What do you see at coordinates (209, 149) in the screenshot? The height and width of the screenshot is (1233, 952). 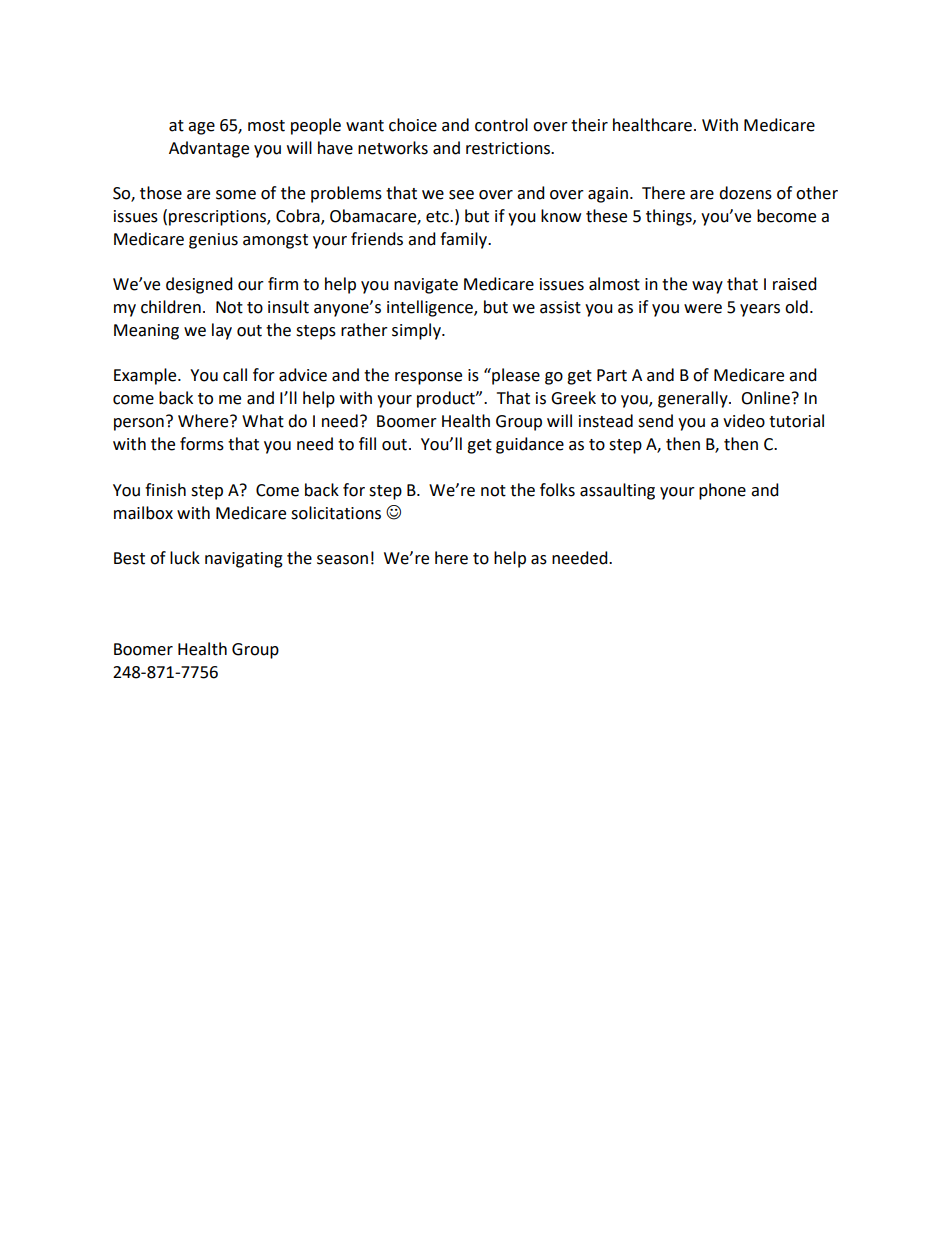 I see `Advantage` at bounding box center [209, 149].
